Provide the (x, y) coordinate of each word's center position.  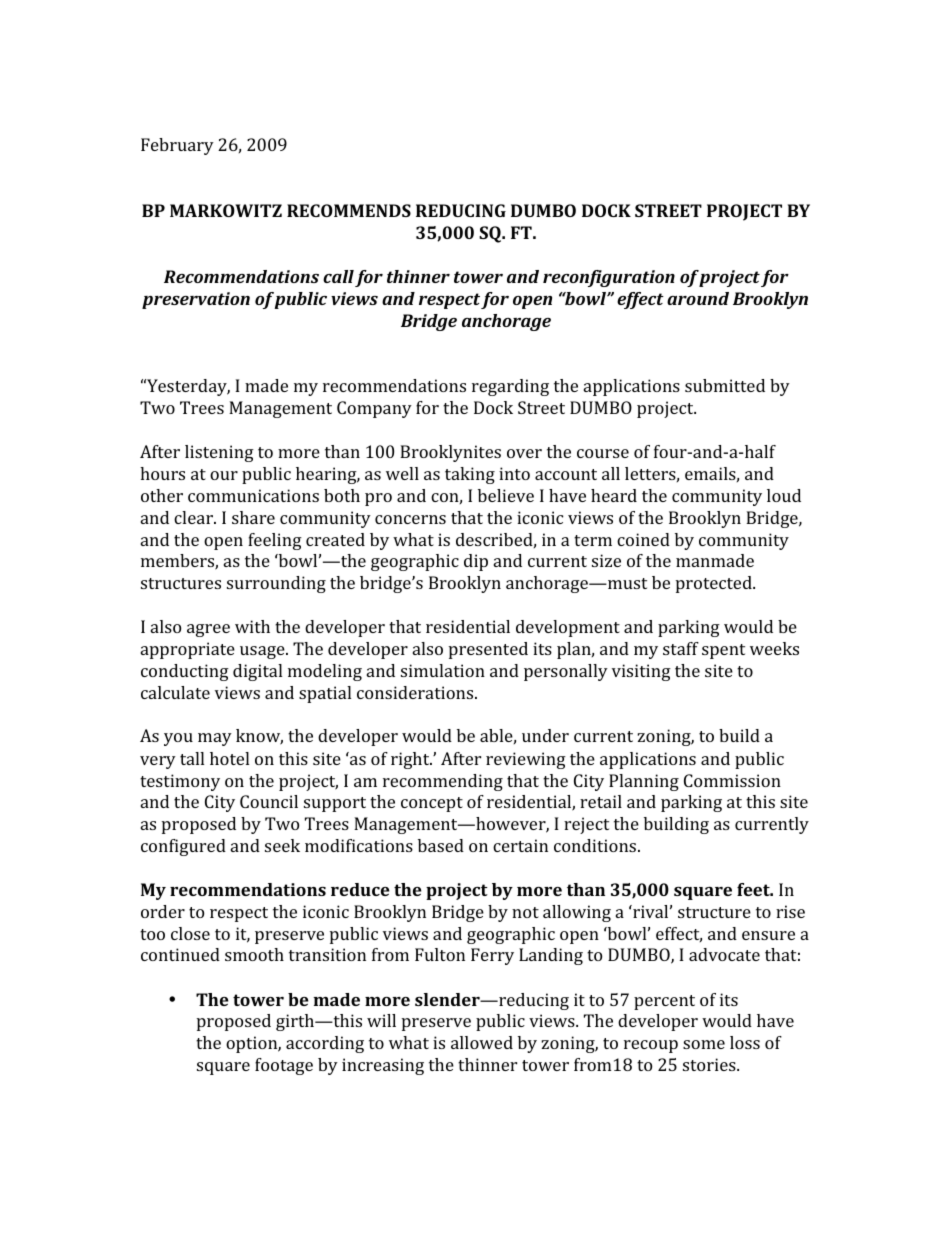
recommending (443, 782)
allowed (482, 1042)
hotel (229, 758)
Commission (732, 780)
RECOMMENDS (349, 210)
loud (784, 495)
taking (470, 475)
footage (284, 1066)
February (177, 146)
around (698, 298)
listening (219, 453)
